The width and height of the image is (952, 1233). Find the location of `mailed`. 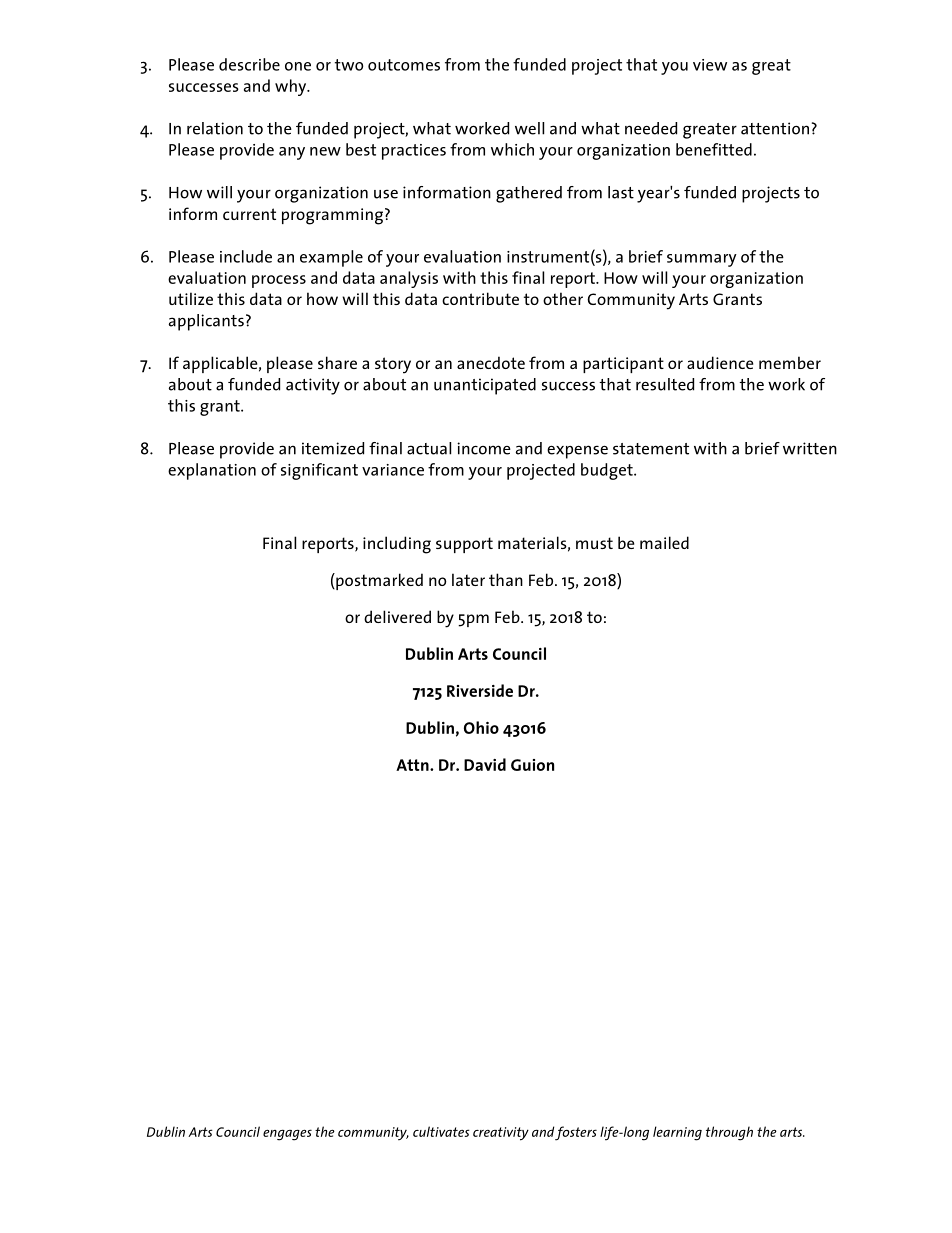

mailed is located at coordinates (664, 542).
